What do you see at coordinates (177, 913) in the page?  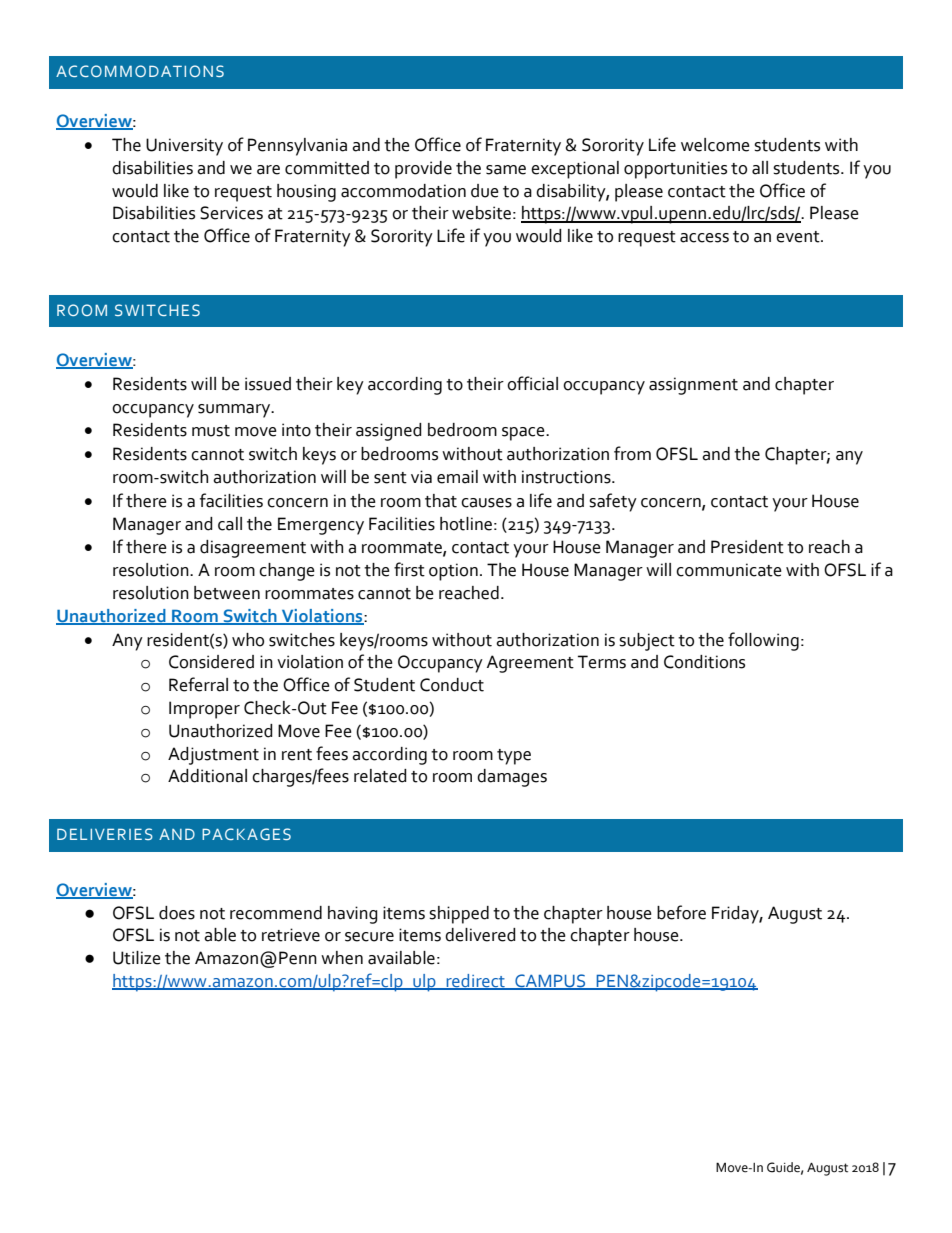 I see `does` at bounding box center [177, 913].
